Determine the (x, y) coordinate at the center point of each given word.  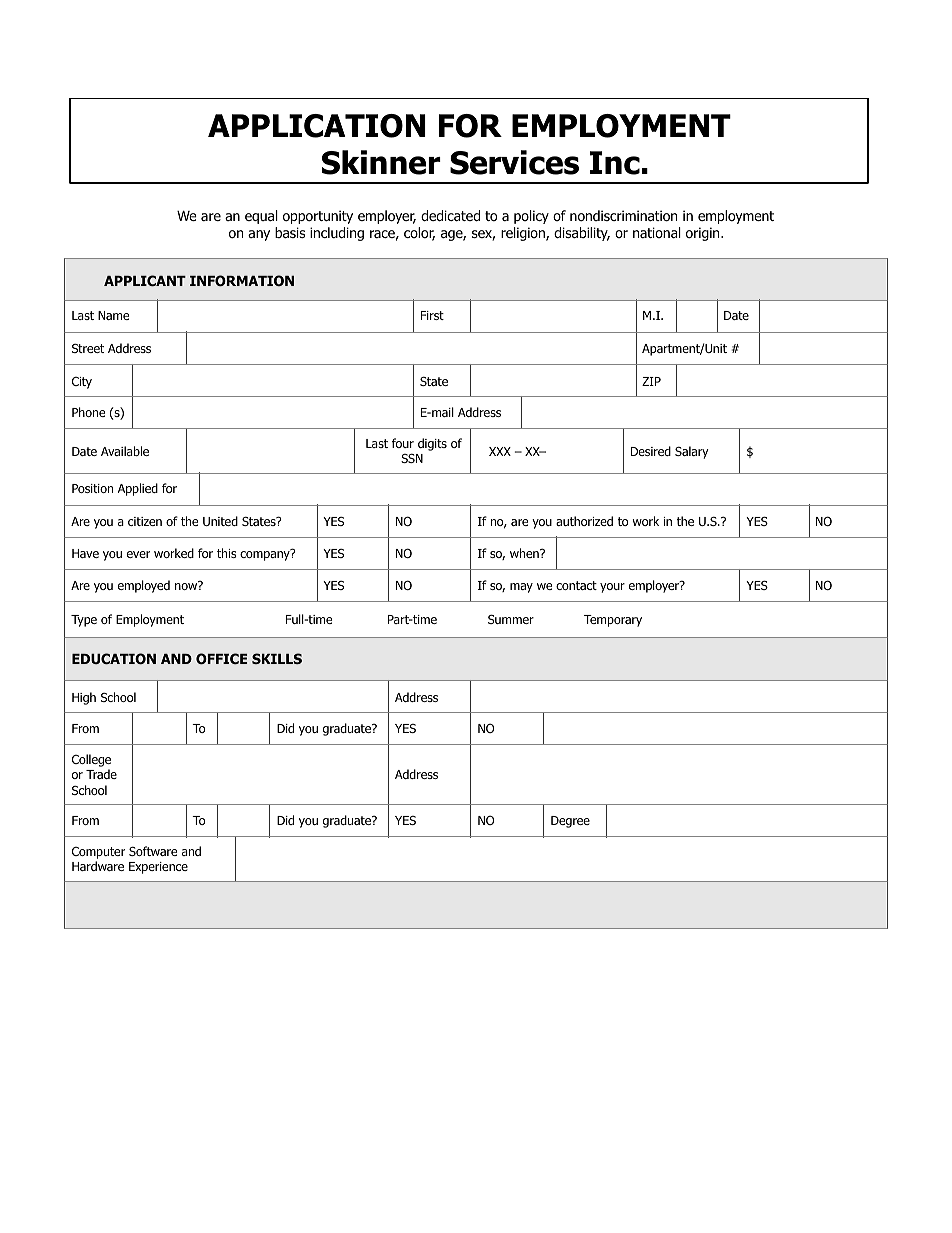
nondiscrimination (623, 216)
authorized (584, 521)
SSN (412, 458)
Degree (570, 822)
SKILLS (277, 658)
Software (153, 851)
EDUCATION (114, 658)
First (432, 315)
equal (261, 217)
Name (113, 315)
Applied (138, 489)
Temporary (613, 621)
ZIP (651, 381)
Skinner (381, 162)
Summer (511, 619)
